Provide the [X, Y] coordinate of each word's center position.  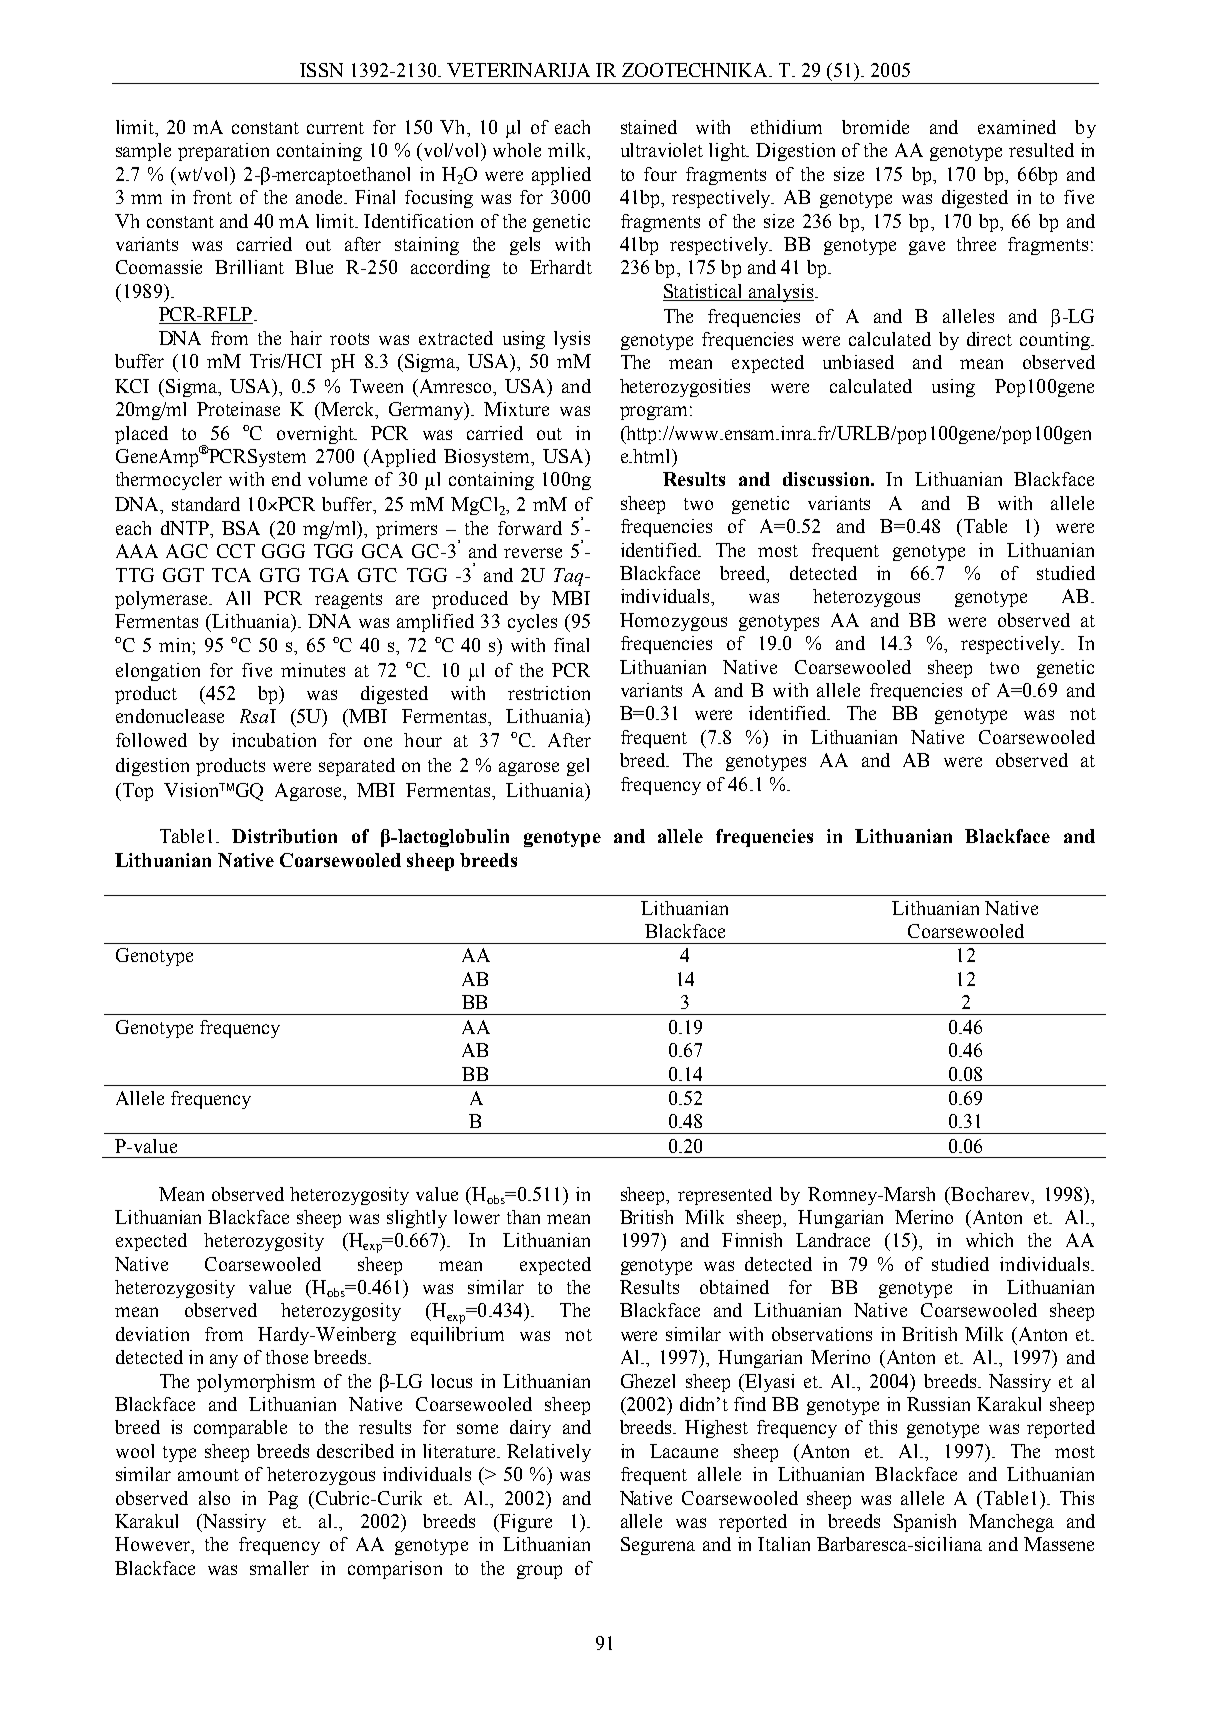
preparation [223, 152]
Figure [525, 1523]
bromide [875, 127]
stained [649, 127]
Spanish [925, 1523]
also [214, 1498]
